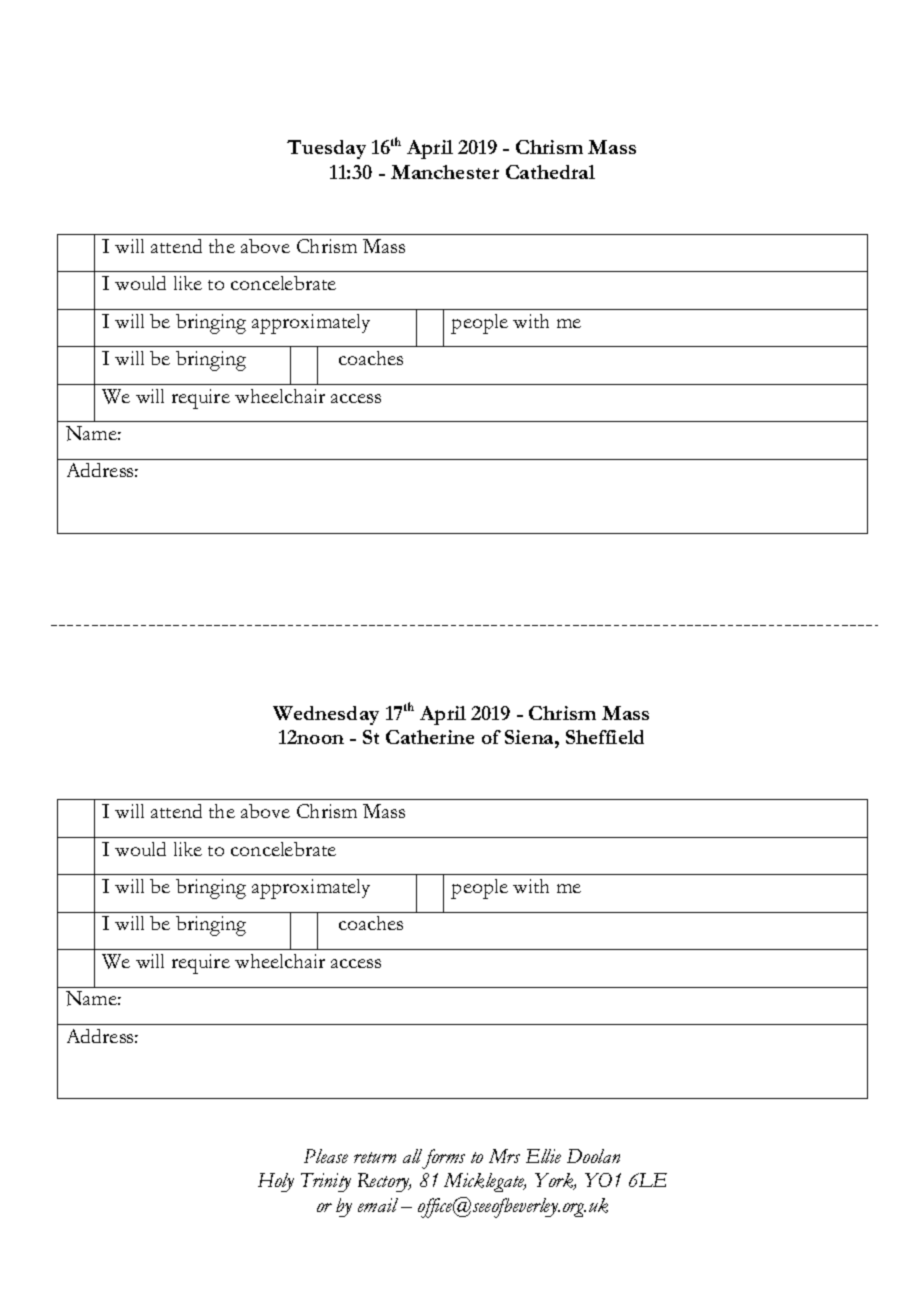 The height and width of the screenshot is (1308, 924). I want to click on Catherine, so click(430, 737).
